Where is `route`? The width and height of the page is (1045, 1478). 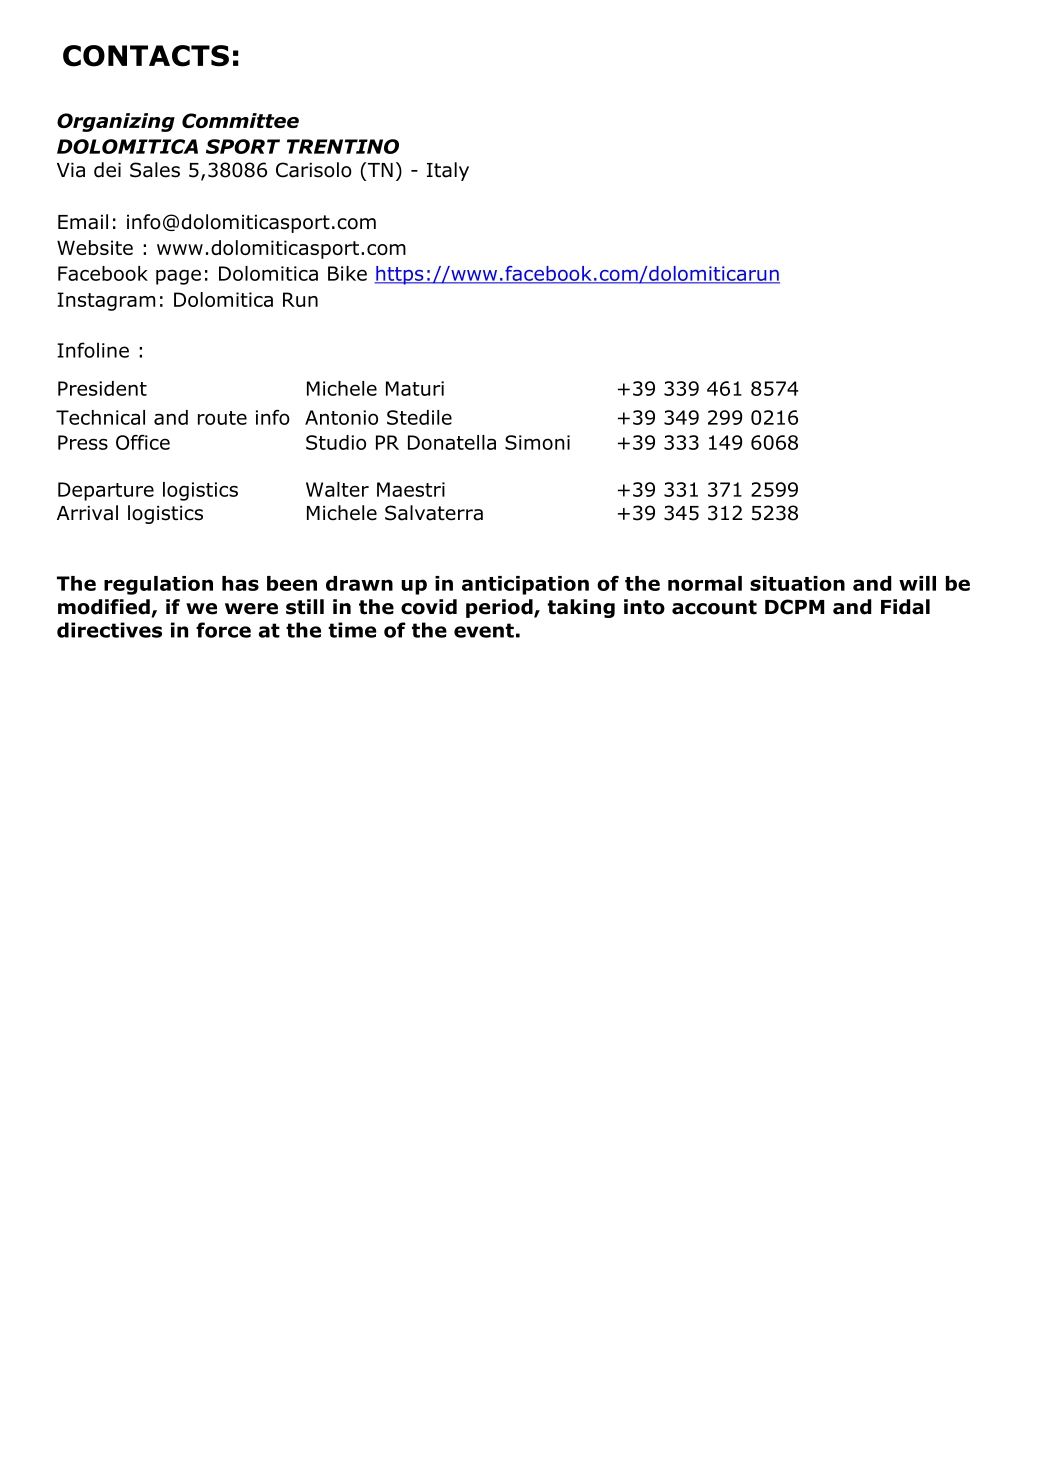
route is located at coordinates (222, 418).
